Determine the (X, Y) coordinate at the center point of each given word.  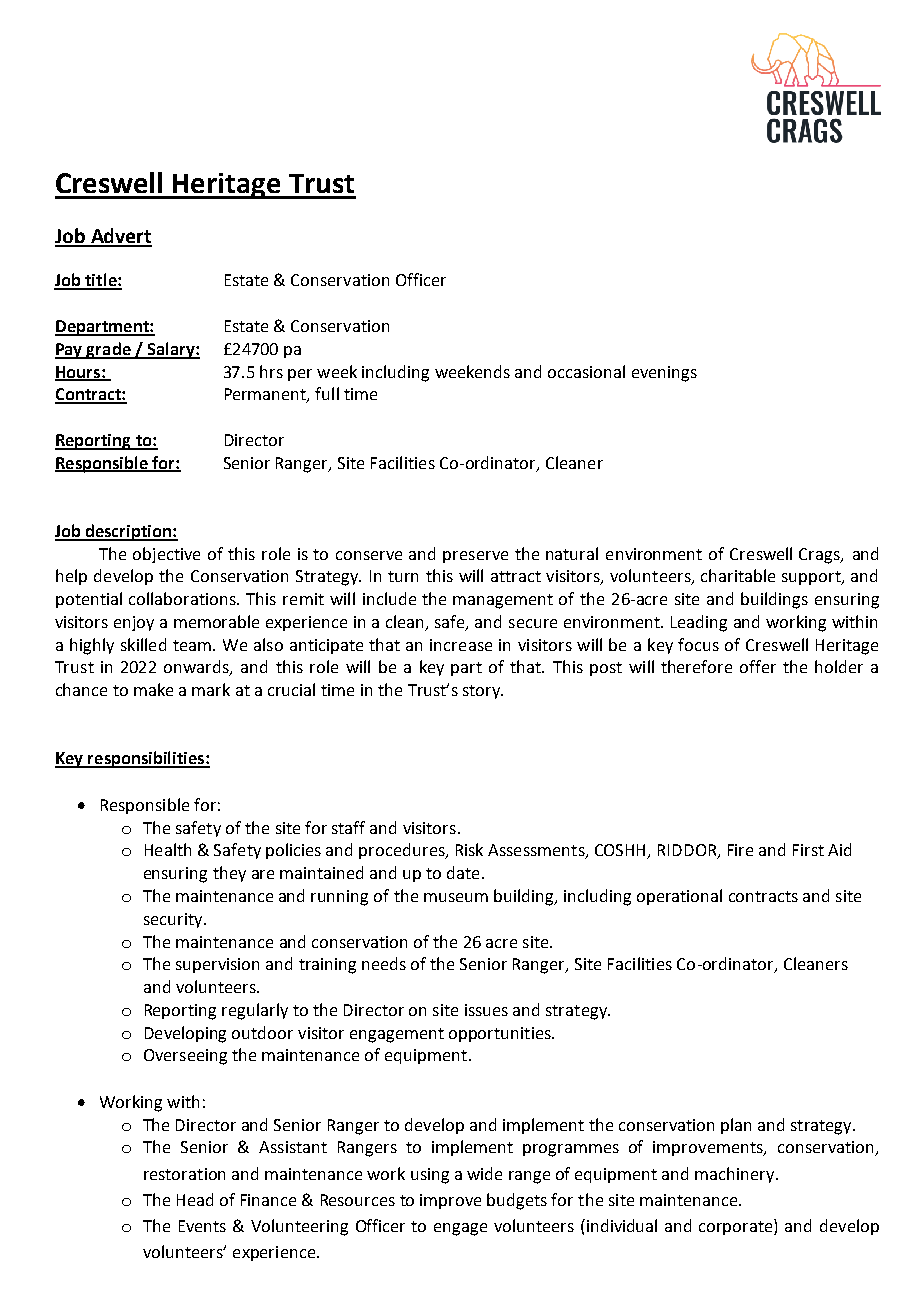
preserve (475, 557)
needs (384, 963)
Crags (820, 556)
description (128, 532)
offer (758, 666)
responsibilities (146, 759)
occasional (586, 371)
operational (679, 897)
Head (195, 1199)
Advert (120, 237)
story (483, 692)
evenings (664, 374)
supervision (217, 965)
